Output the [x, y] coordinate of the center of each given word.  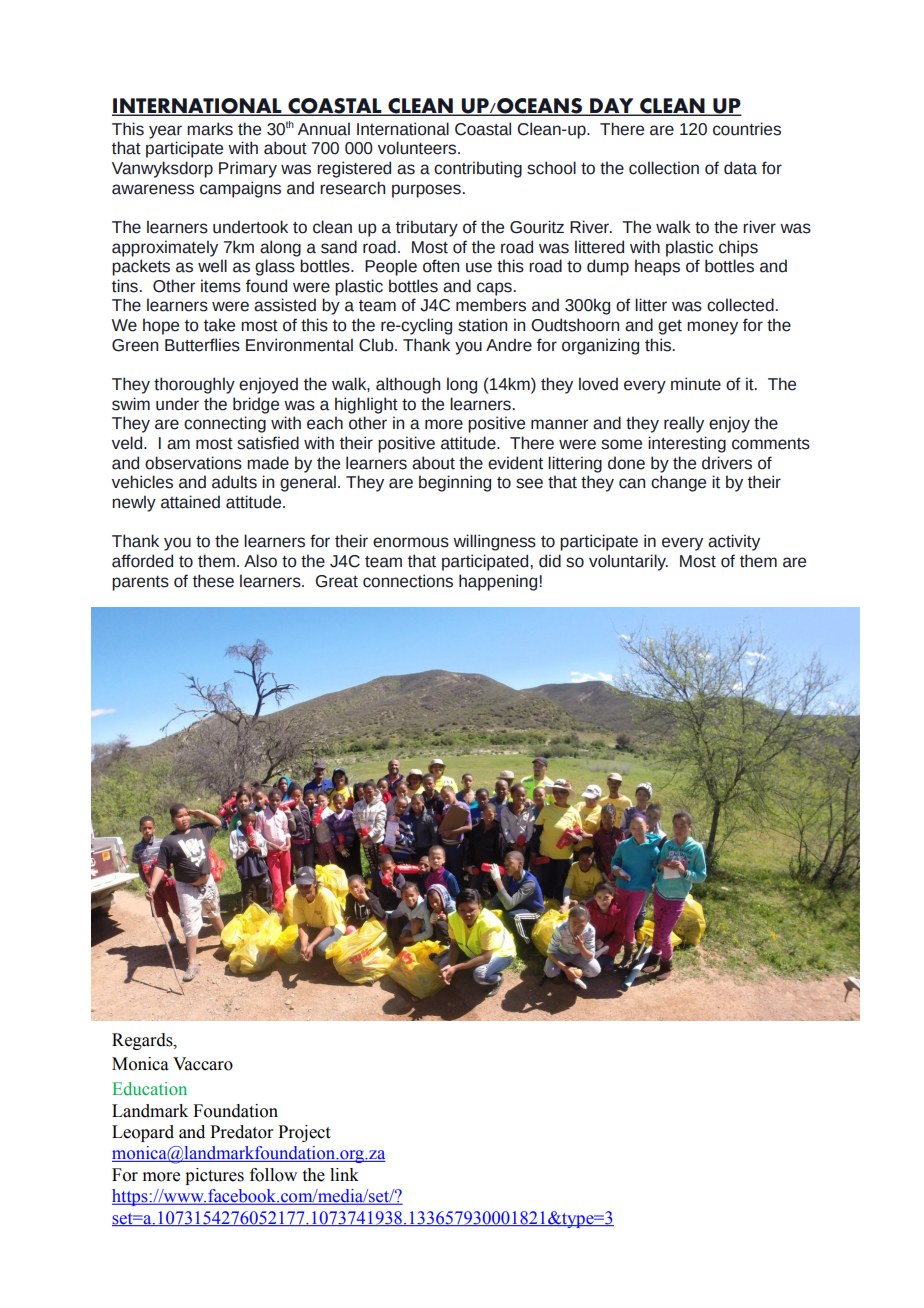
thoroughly [194, 385]
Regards [143, 1041]
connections [408, 581]
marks [210, 129]
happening [499, 582]
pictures [214, 1176]
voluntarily [628, 562]
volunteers [418, 148]
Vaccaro [203, 1064]
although [408, 385]
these [213, 581]
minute [696, 384]
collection [664, 168]
